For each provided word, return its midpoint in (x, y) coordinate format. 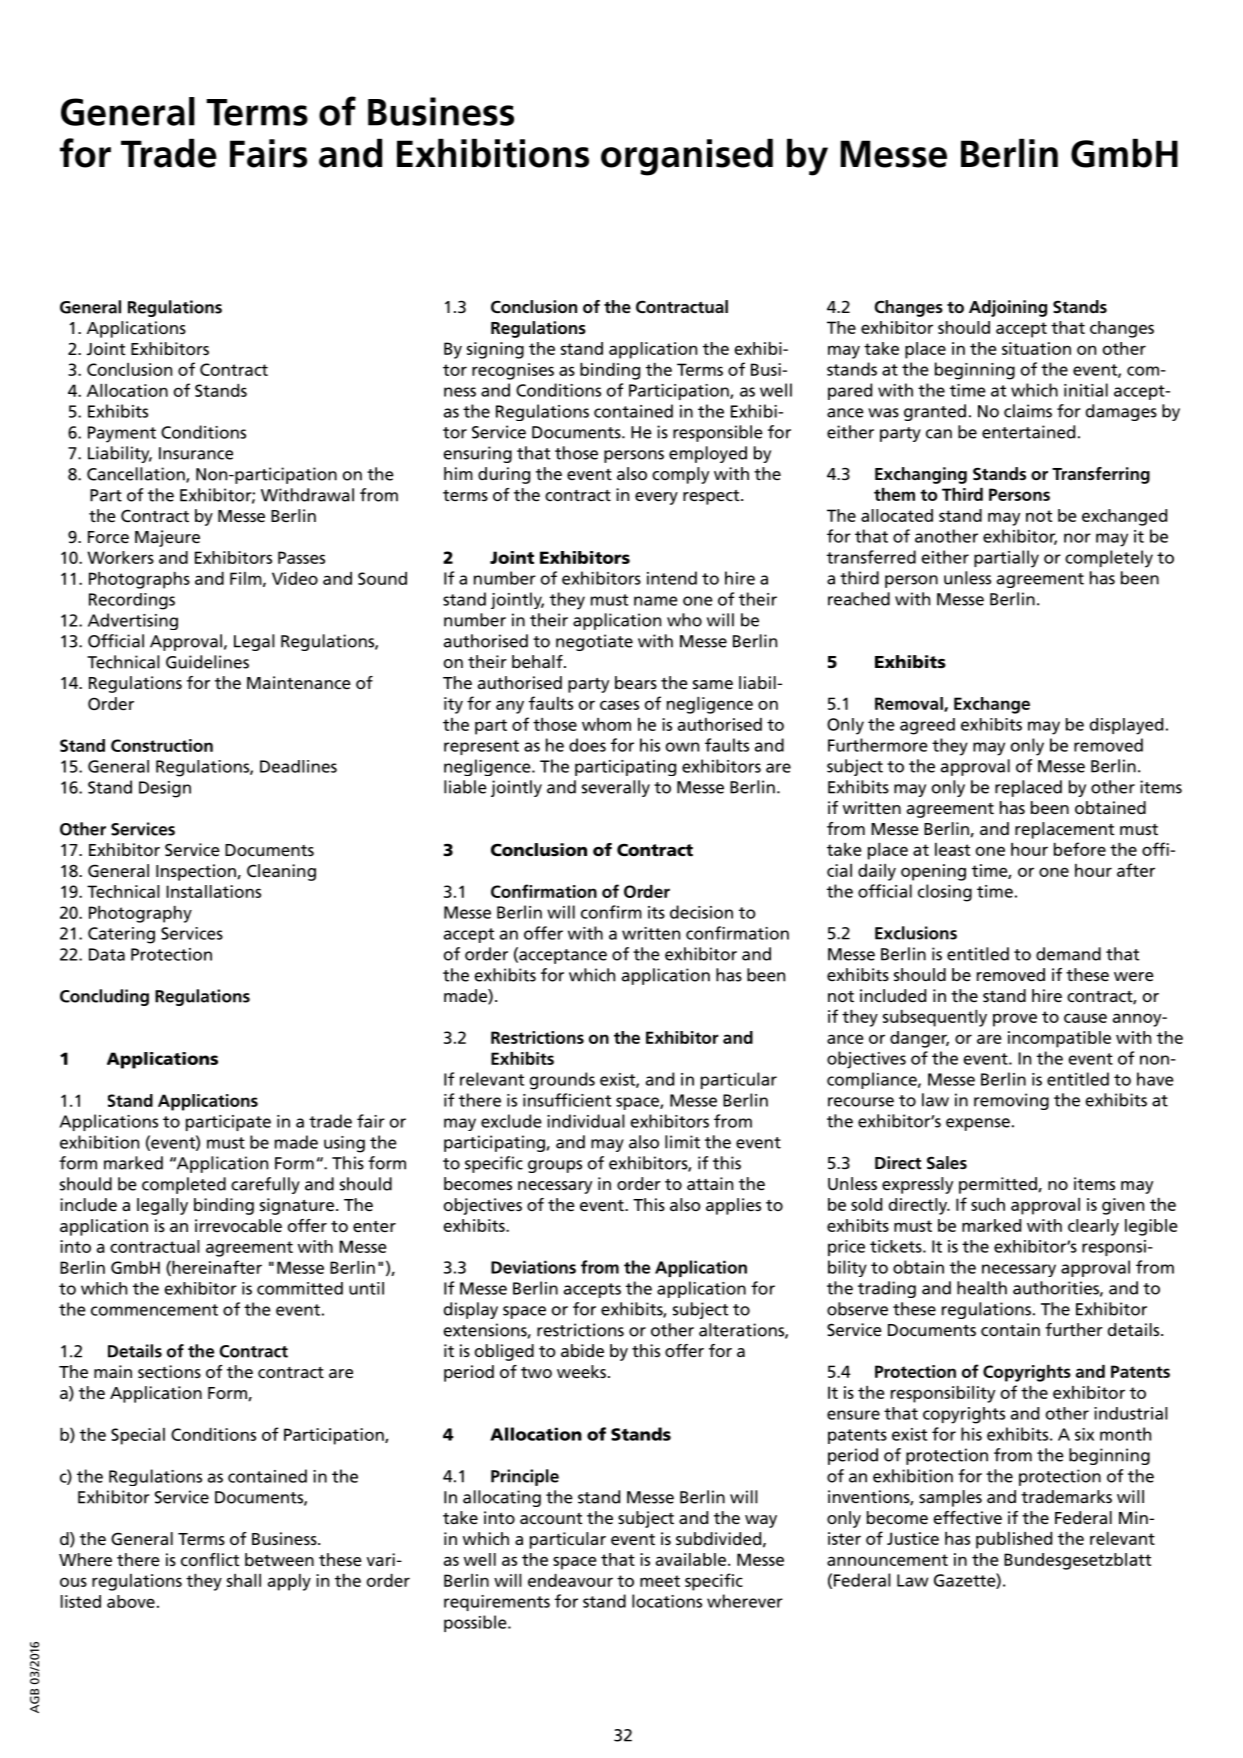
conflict (210, 1559)
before (1080, 849)
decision (701, 912)
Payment (122, 434)
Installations (213, 891)
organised (687, 157)
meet (660, 1581)
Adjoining (1008, 308)
